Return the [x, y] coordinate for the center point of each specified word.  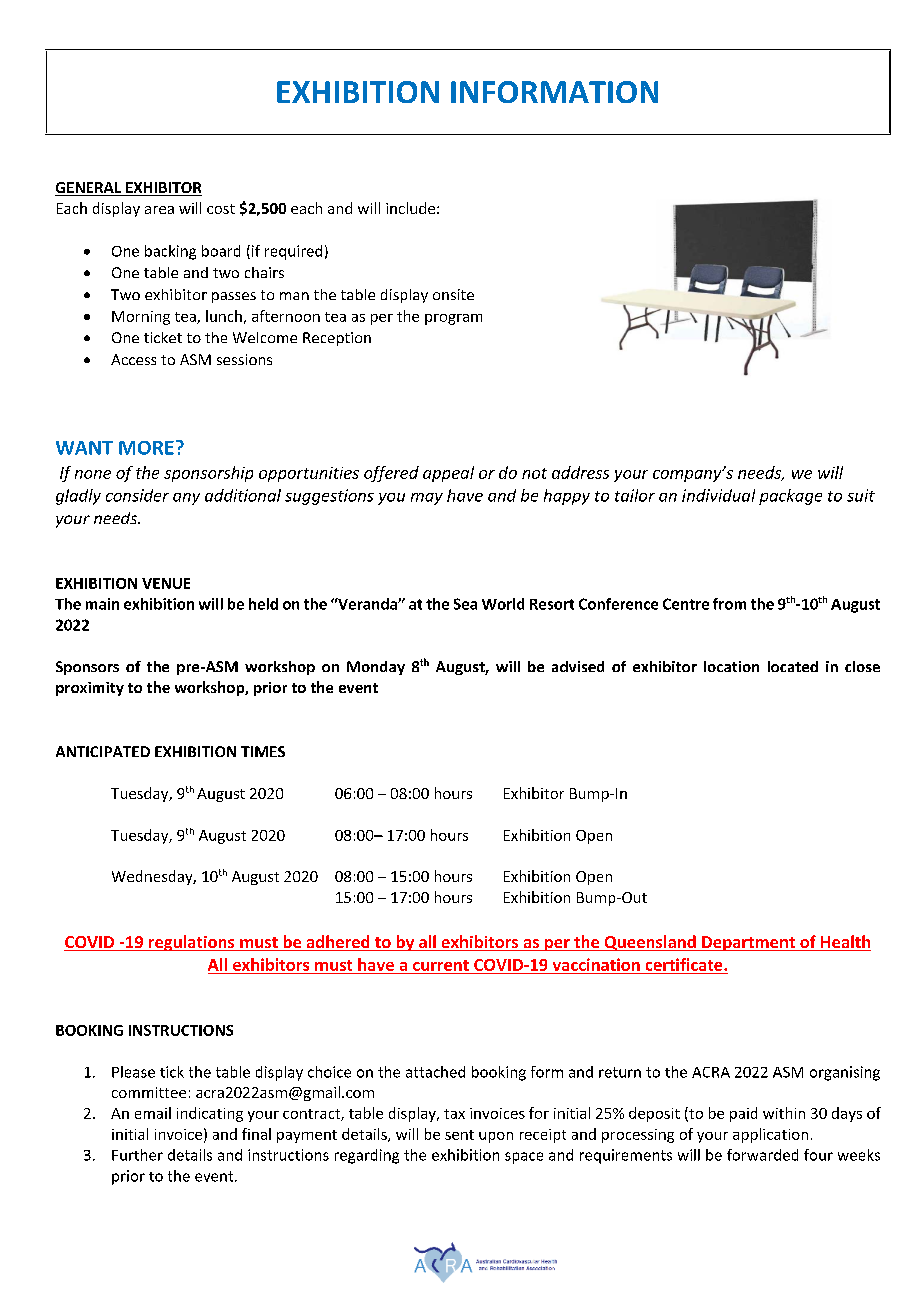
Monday [376, 668]
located [793, 666]
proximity [90, 689]
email [153, 1113]
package [790, 497]
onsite [453, 294]
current [441, 965]
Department [748, 943]
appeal [448, 474]
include [410, 208]
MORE [146, 448]
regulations [192, 943]
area [159, 210]
